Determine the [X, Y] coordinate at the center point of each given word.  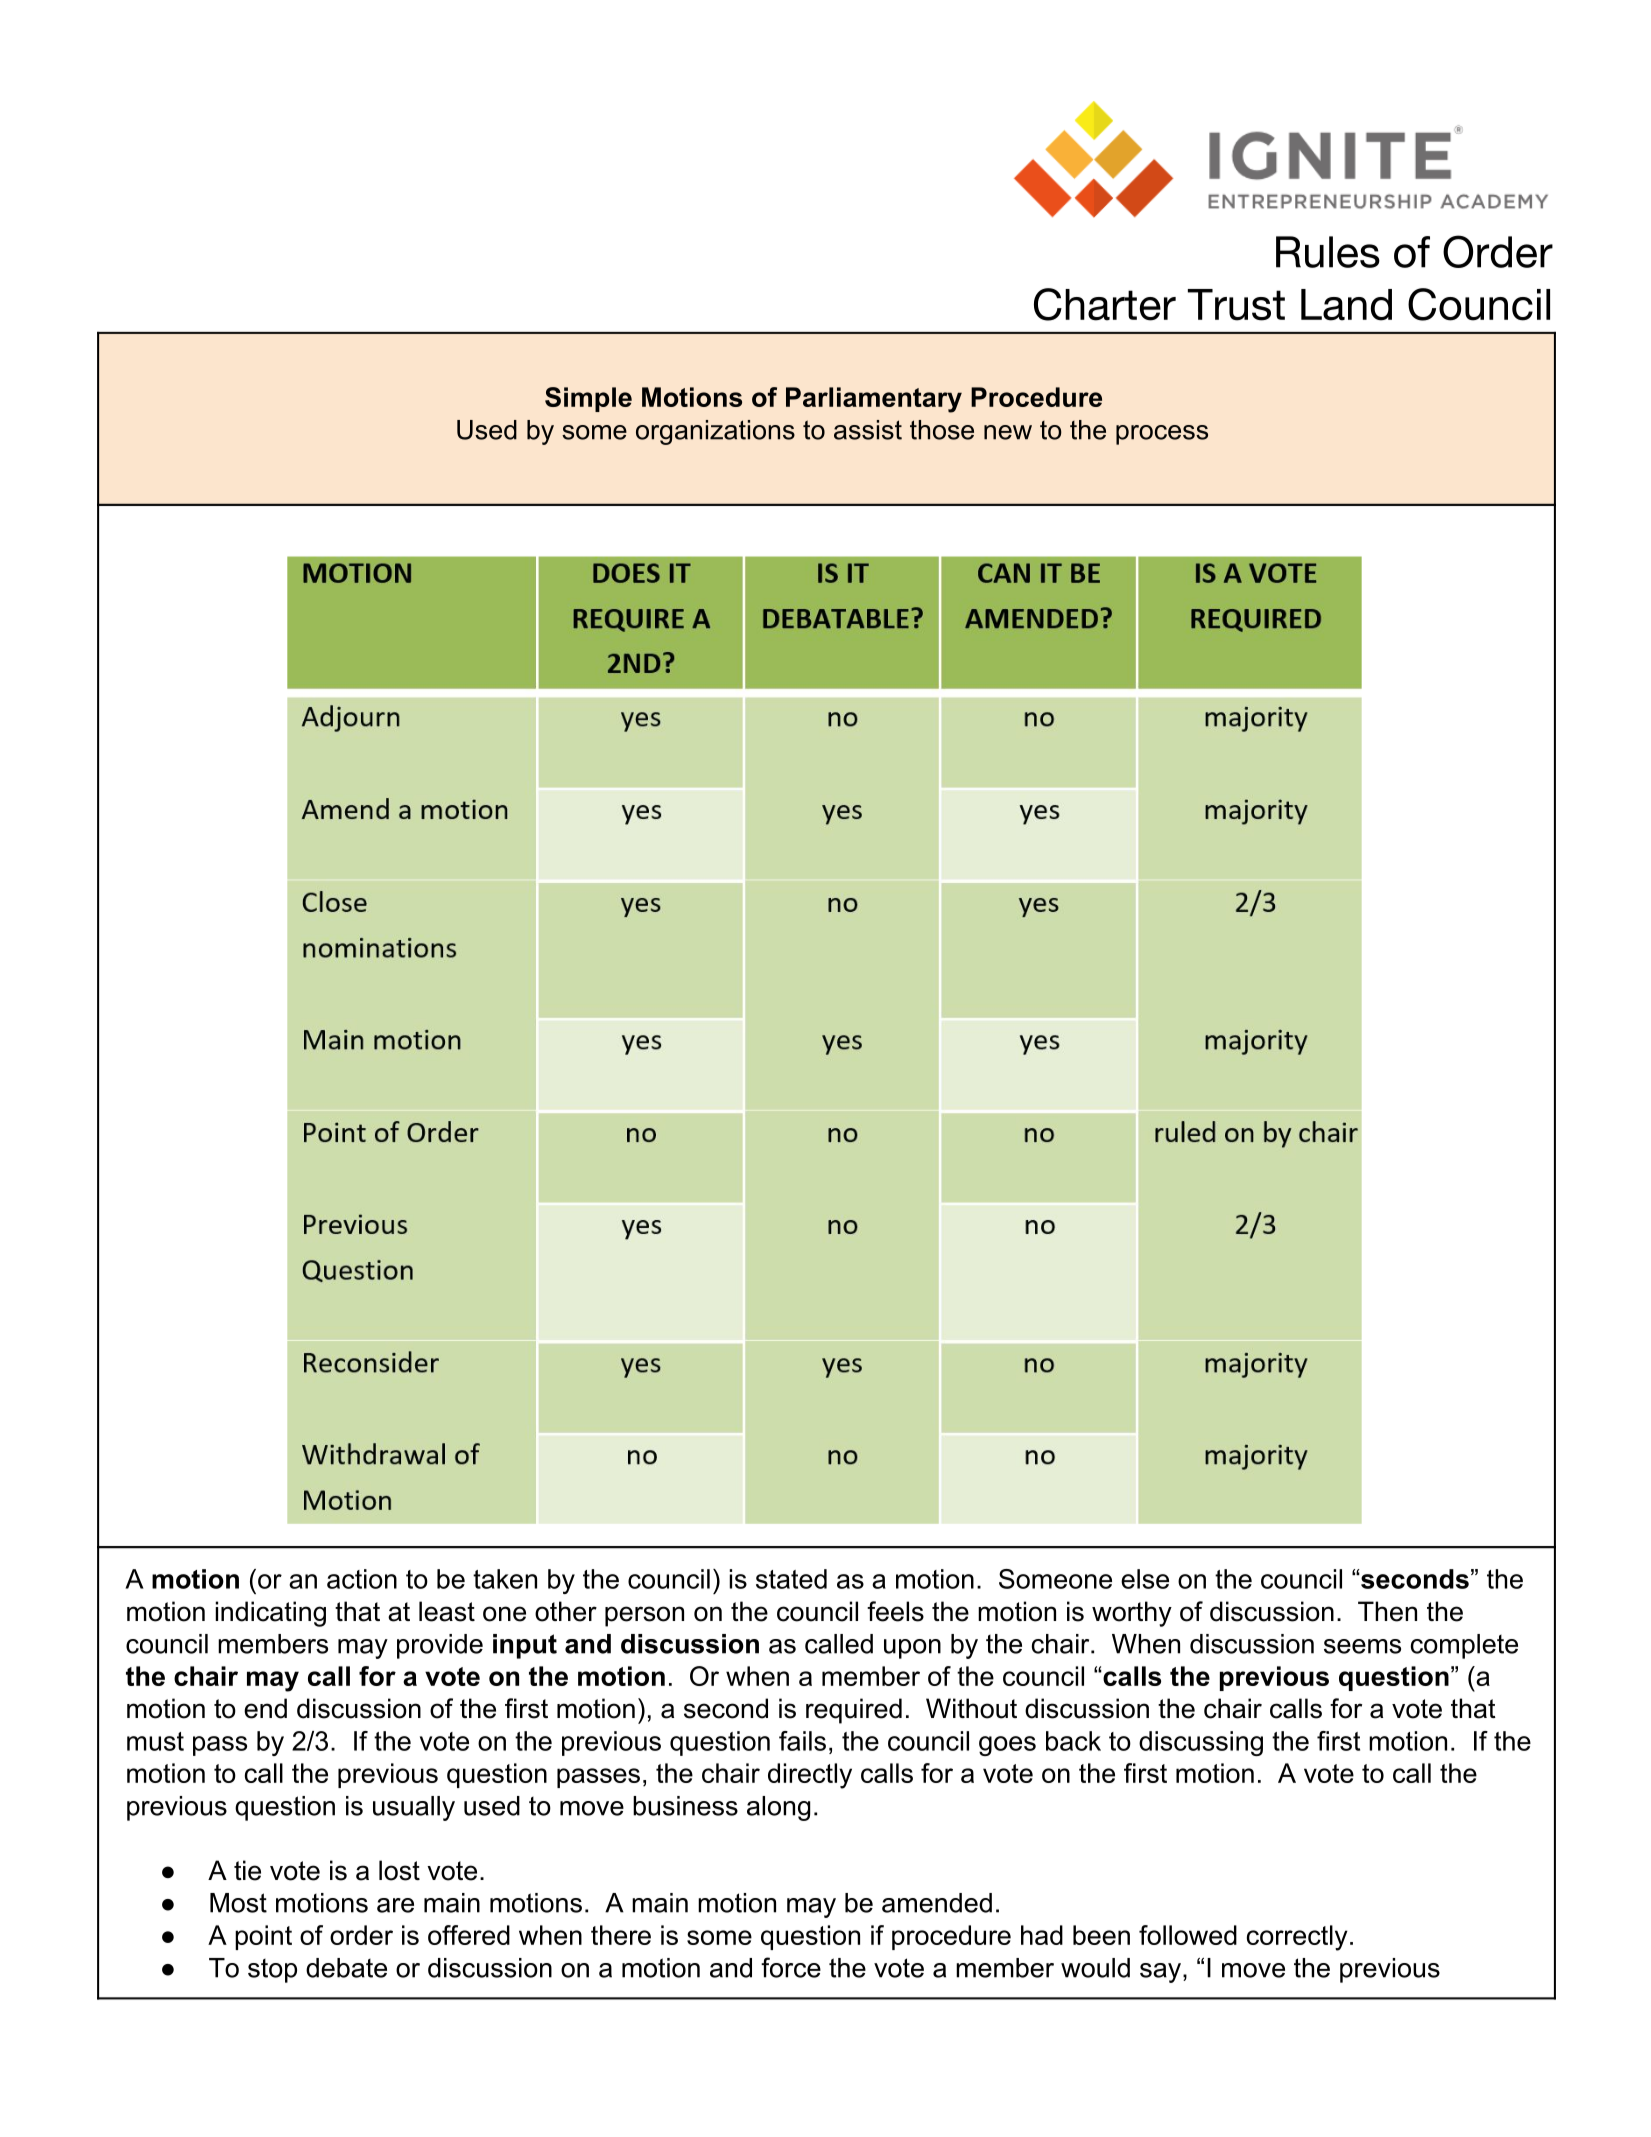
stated [791, 1579]
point [263, 1937]
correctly [1297, 1938]
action [362, 1579]
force [791, 1967]
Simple [588, 399]
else [1145, 1579]
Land [1346, 305]
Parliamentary [874, 400]
